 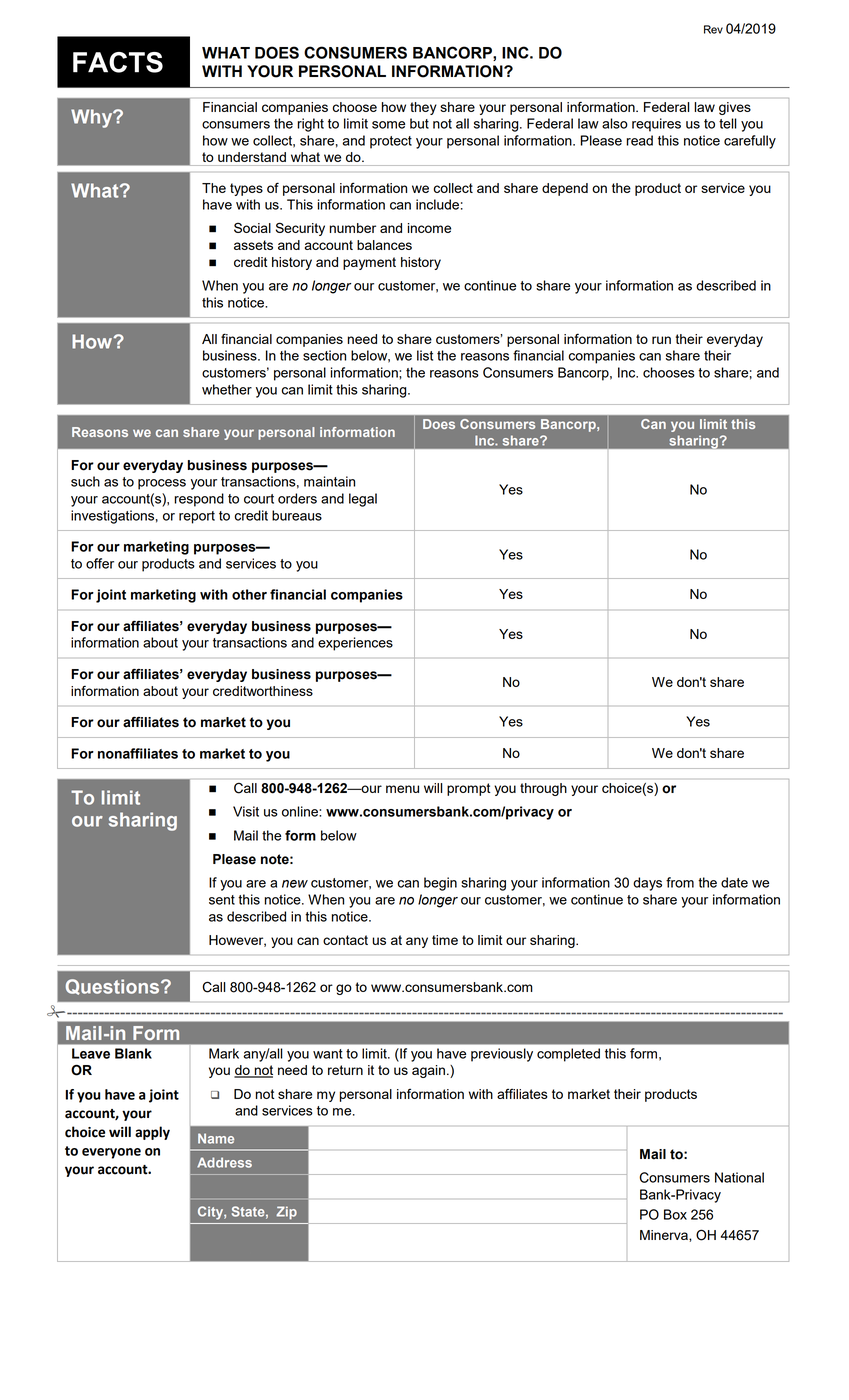 I want to click on Zip, so click(x=286, y=1212).
